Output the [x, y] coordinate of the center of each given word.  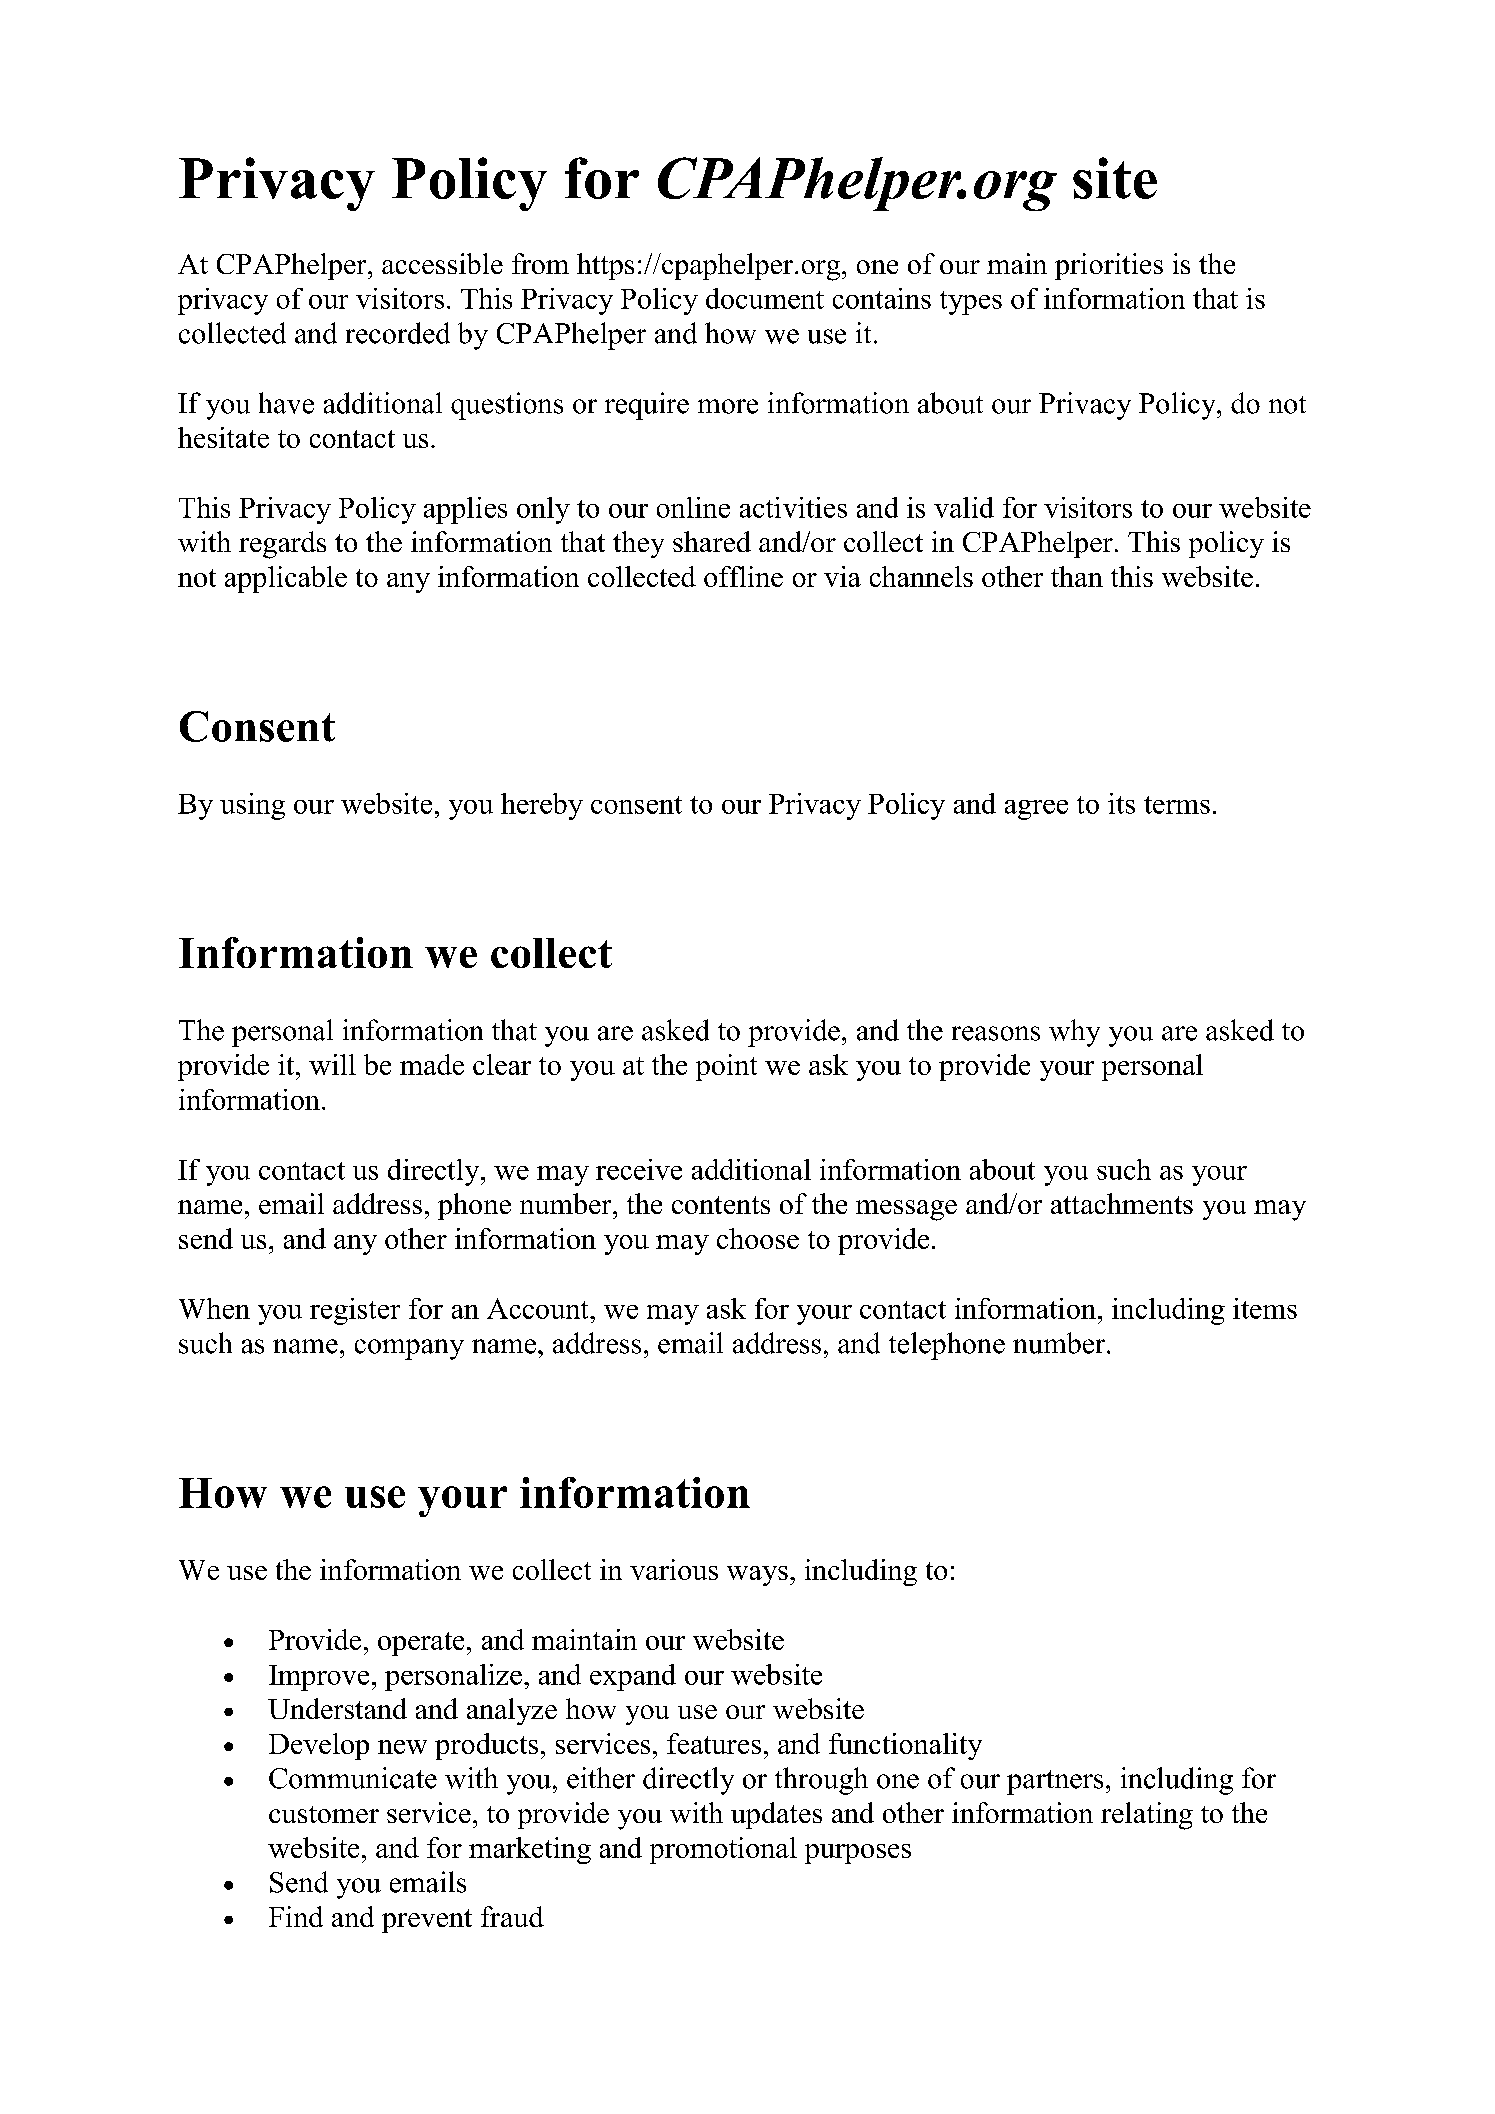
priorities [1109, 266]
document [765, 298]
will [332, 1064]
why [1074, 1033]
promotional [723, 1850]
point [726, 1067]
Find [296, 1916]
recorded [398, 333]
